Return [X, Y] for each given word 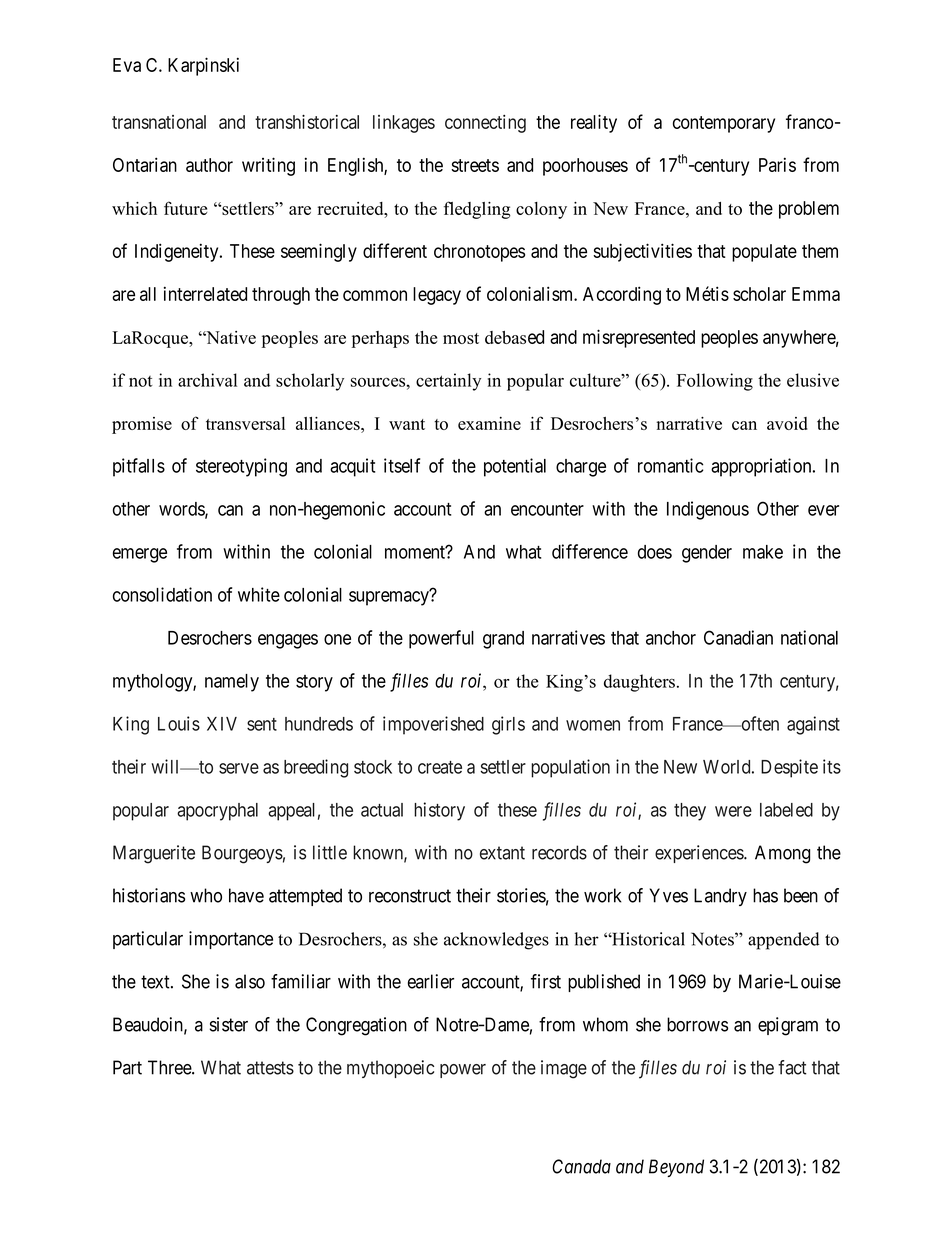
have [246, 895]
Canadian [738, 637]
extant [502, 853]
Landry [720, 897]
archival [207, 380]
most [461, 338]
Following [715, 382]
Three [170, 1067]
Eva [127, 65]
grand [503, 640]
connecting [485, 124]
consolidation [162, 594]
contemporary [724, 124]
